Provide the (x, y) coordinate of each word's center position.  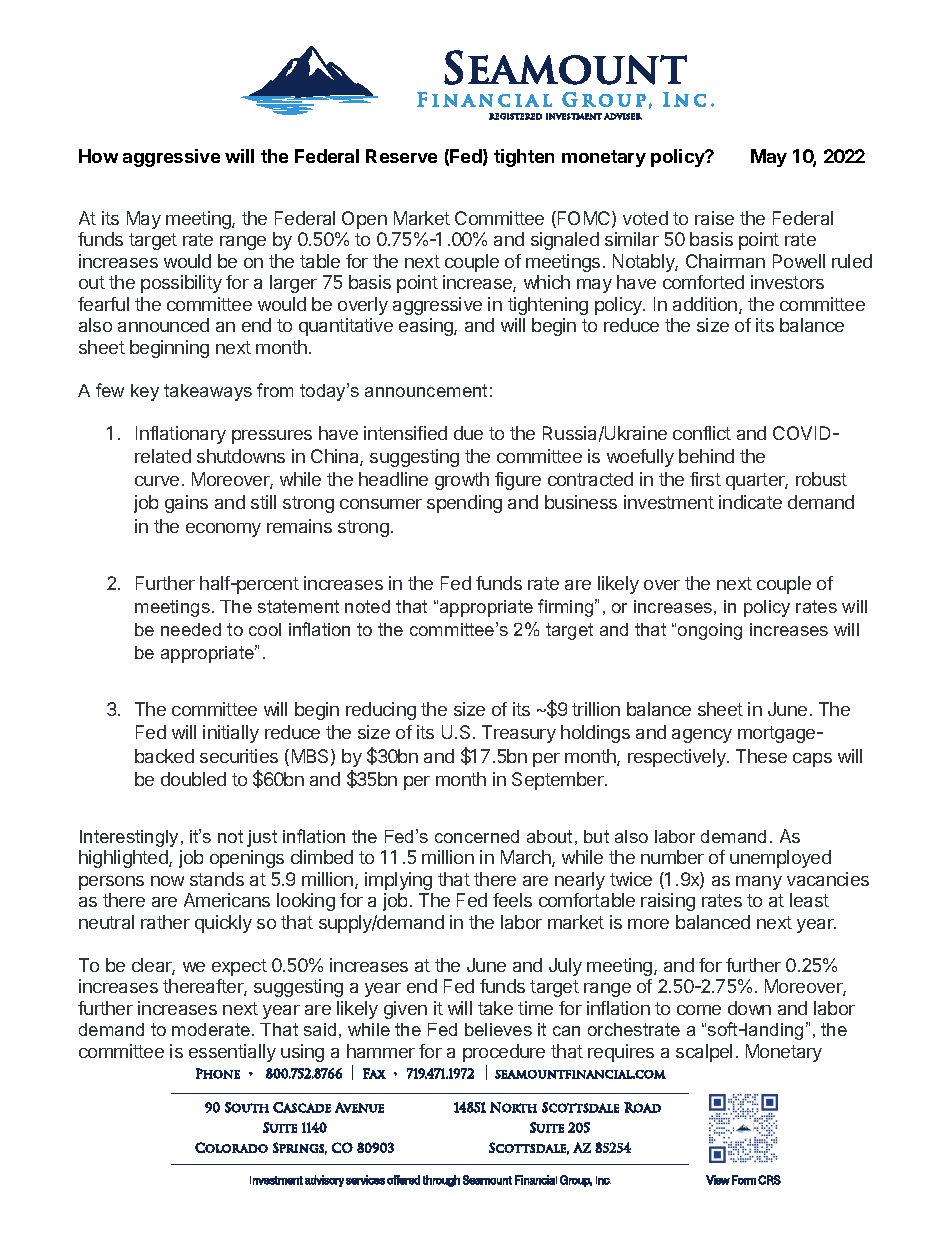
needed (191, 629)
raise (714, 218)
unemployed (780, 859)
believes (498, 1029)
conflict (702, 433)
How (98, 156)
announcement (426, 390)
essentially (232, 1053)
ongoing (710, 631)
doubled (193, 779)
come (699, 1010)
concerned (477, 836)
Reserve (401, 156)
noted (367, 606)
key (145, 392)
